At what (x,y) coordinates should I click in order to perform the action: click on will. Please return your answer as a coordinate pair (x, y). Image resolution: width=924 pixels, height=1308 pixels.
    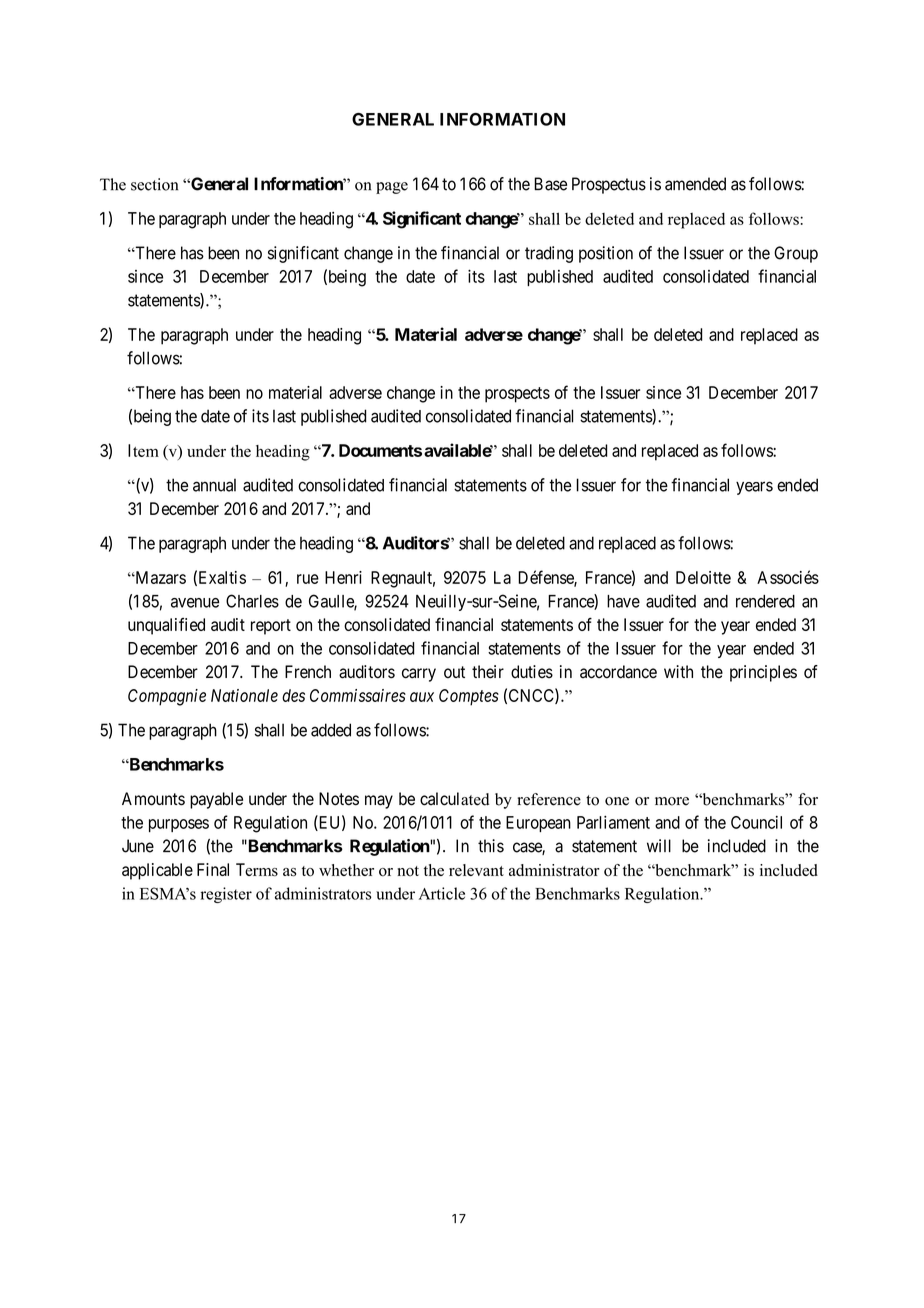
    Looking at the image, I should click on (659, 845).
